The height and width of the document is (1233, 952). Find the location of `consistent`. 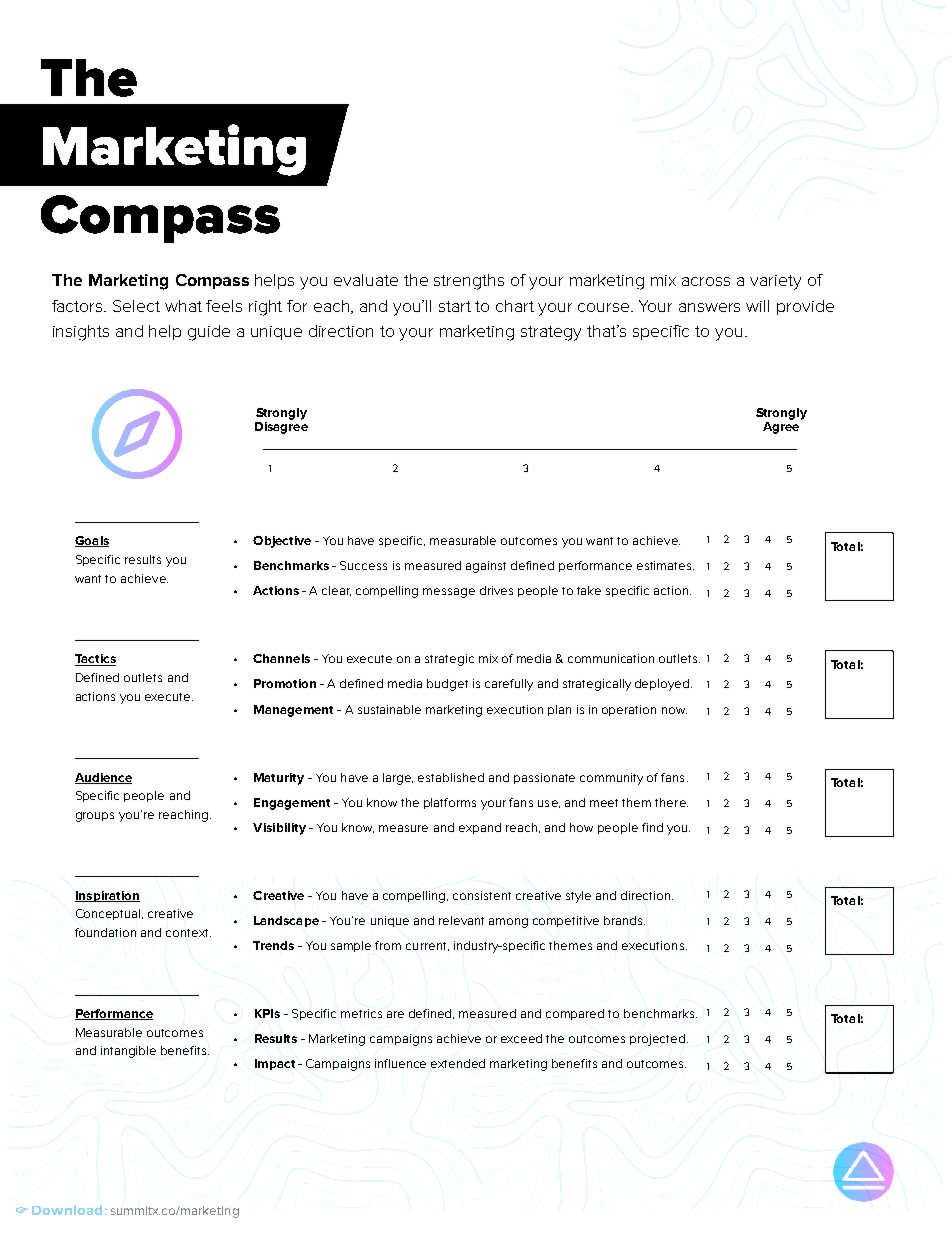

consistent is located at coordinates (482, 895).
